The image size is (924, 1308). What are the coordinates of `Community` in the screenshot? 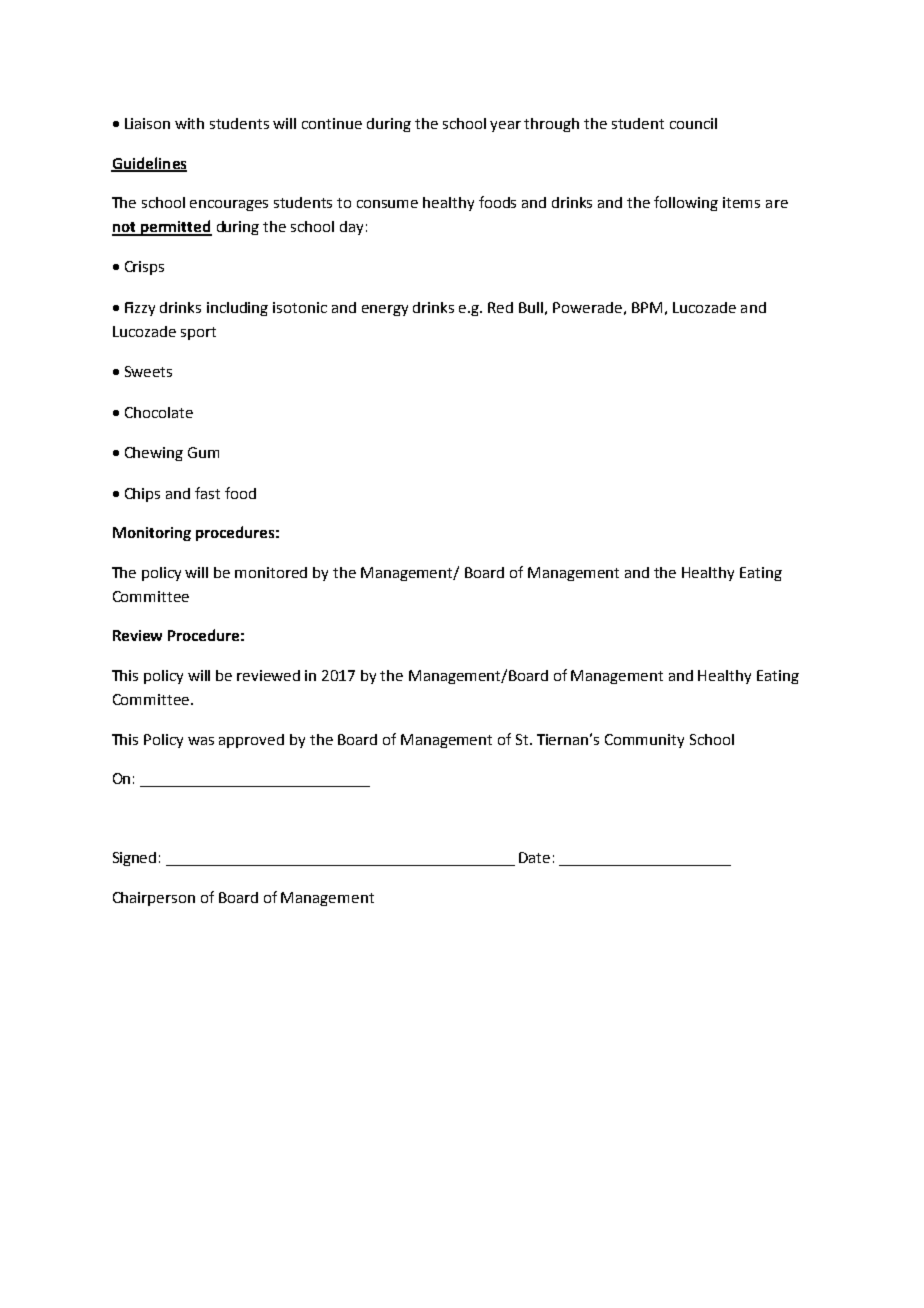 It's located at (644, 741).
